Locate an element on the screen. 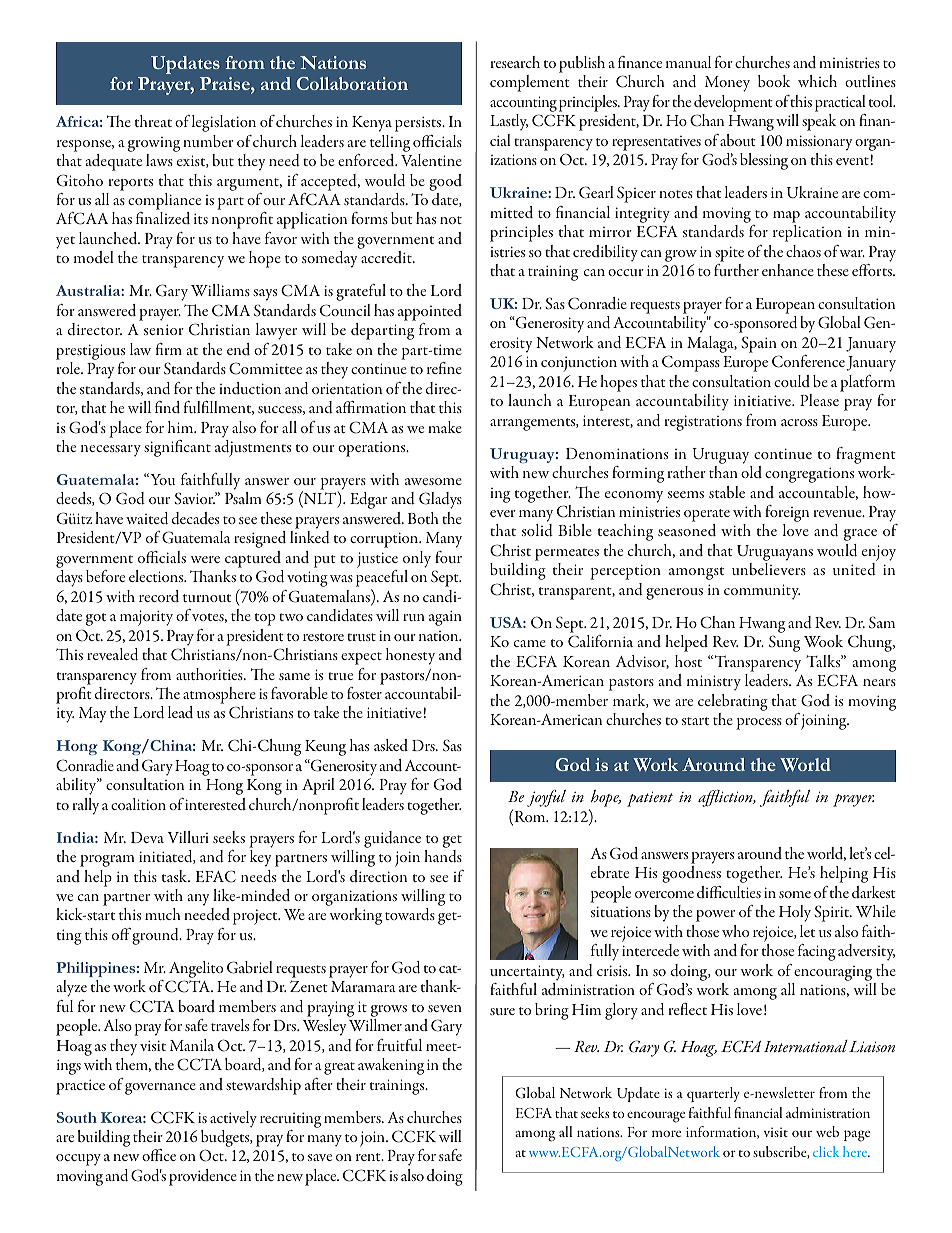  South is located at coordinates (77, 1117).
